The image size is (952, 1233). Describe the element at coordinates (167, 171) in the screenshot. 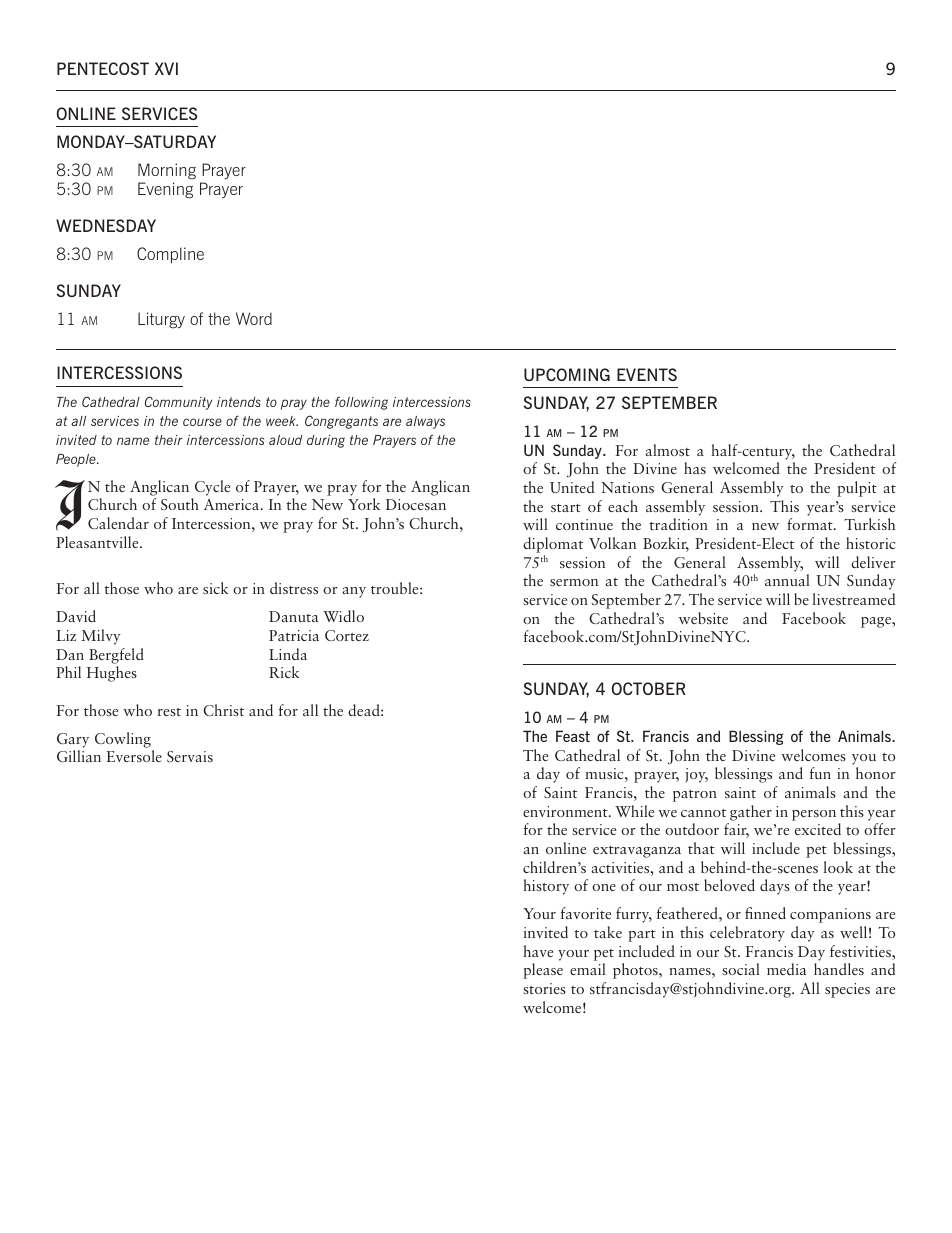

I see `Morning` at that location.
